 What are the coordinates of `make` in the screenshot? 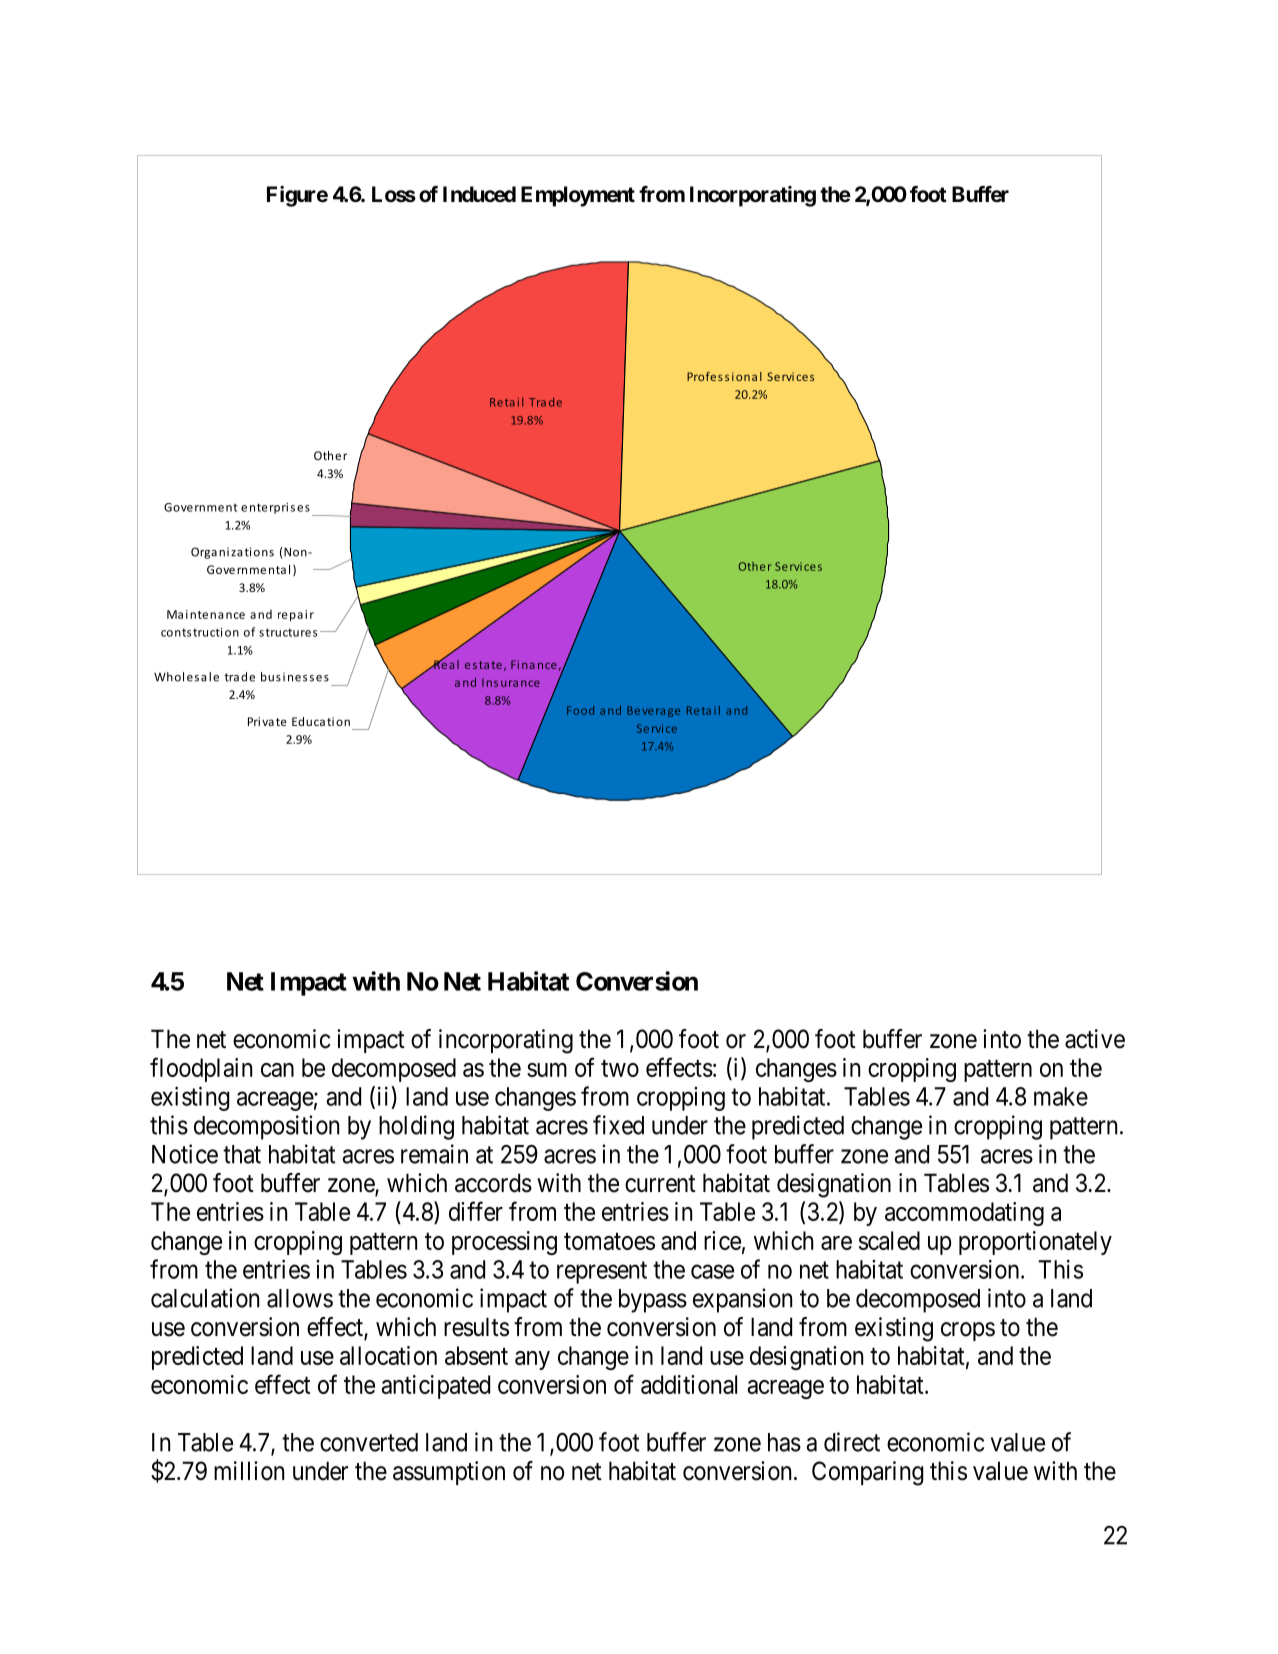 It's located at (1061, 1096).
